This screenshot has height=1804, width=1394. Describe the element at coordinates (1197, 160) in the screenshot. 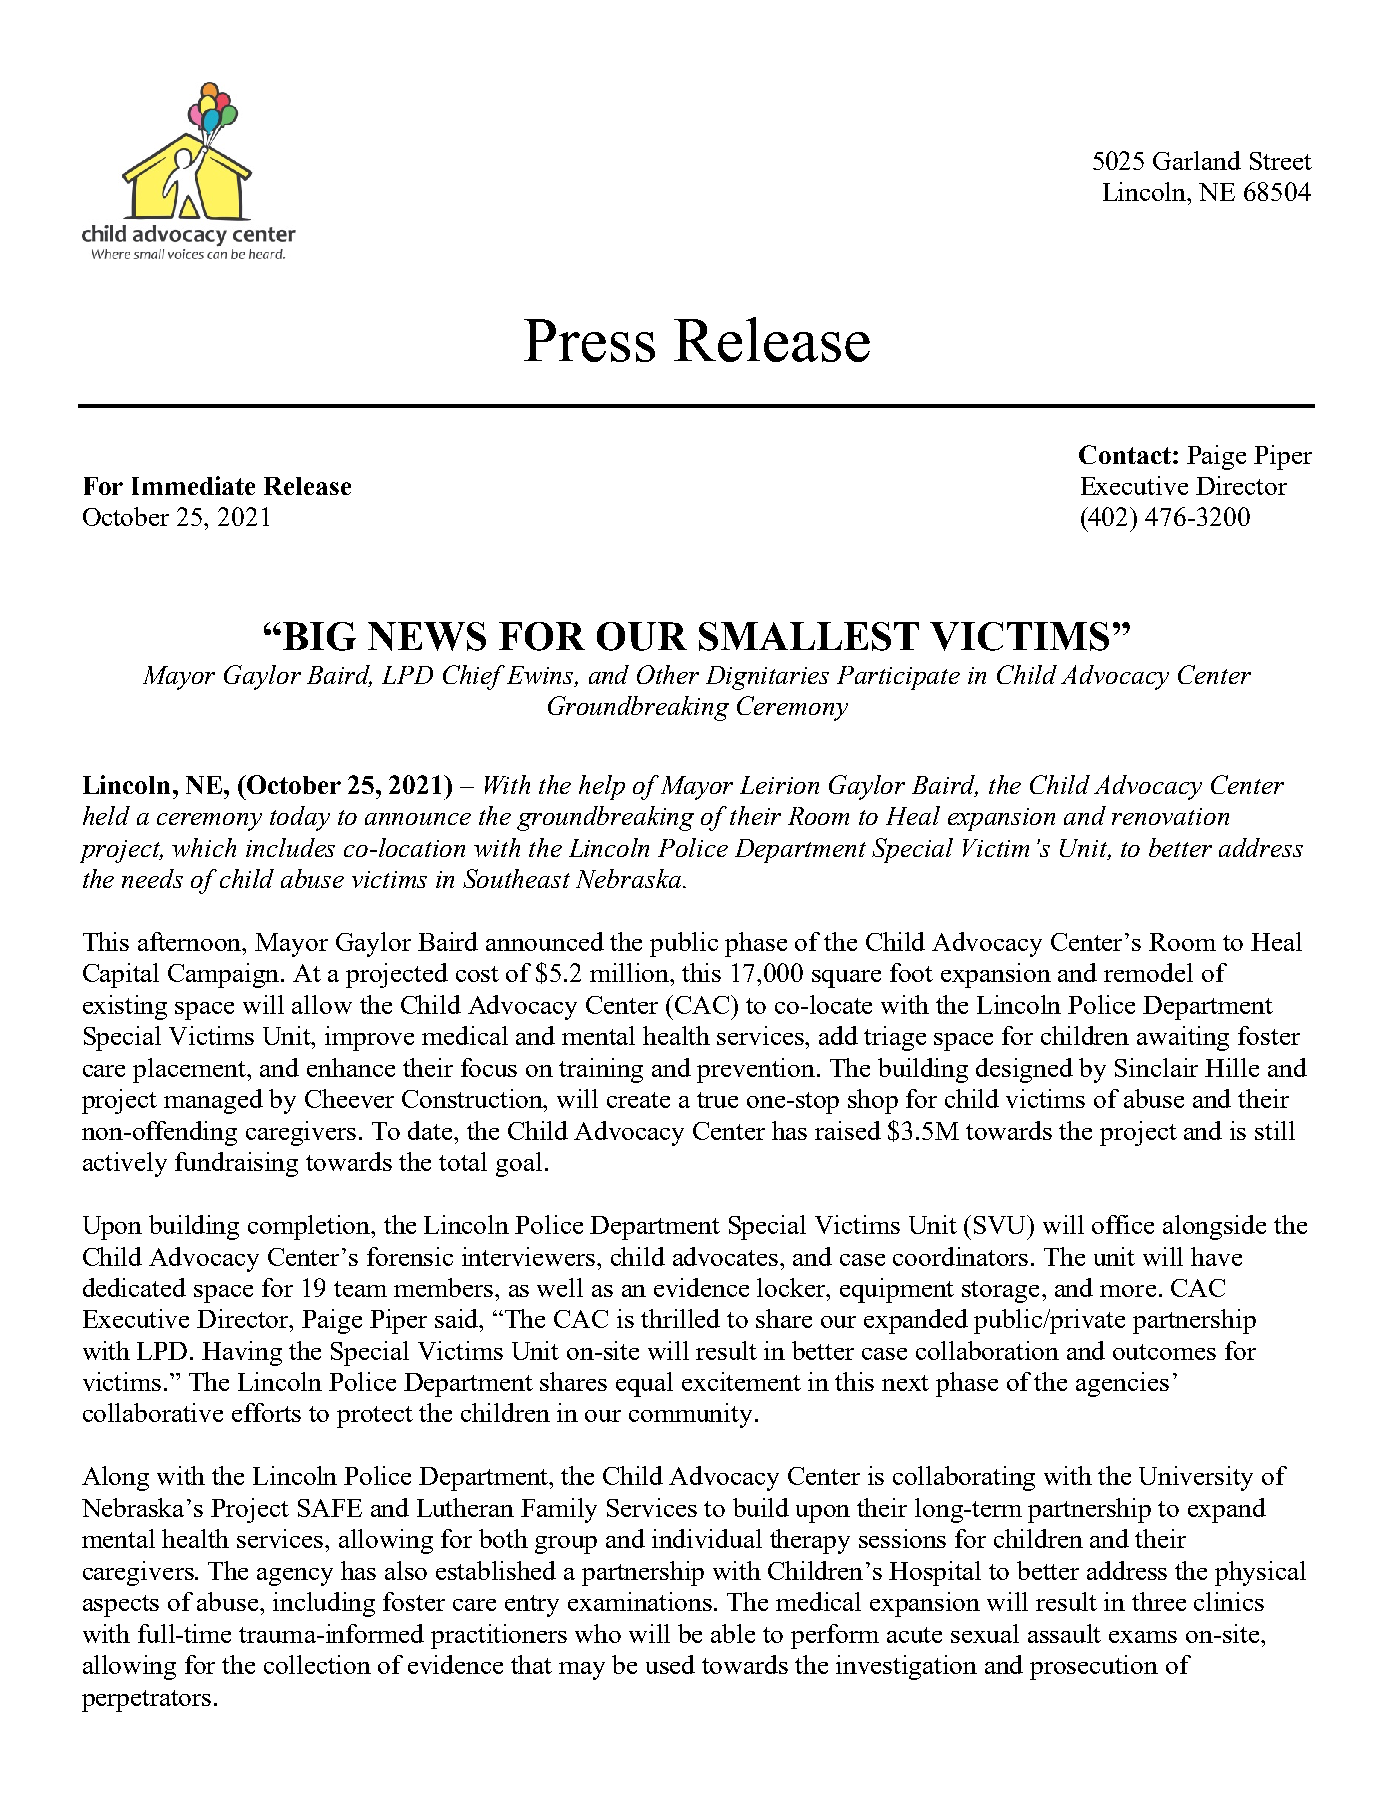

I see `Garland` at that location.
